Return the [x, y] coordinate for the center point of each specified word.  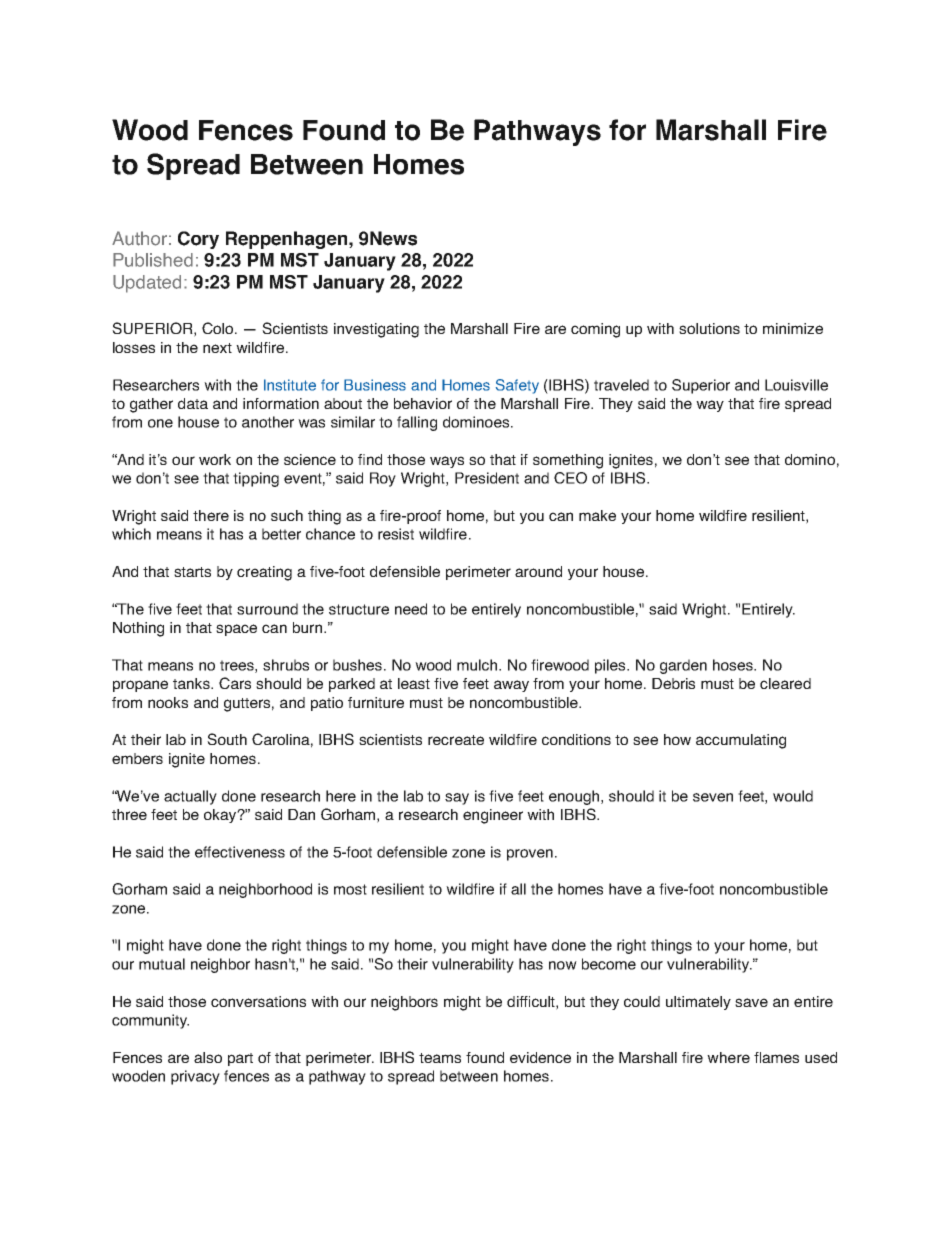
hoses [734, 665]
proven [530, 855]
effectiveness [240, 852]
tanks [193, 683]
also [208, 1057]
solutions [709, 328]
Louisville [796, 385]
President [487, 478]
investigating [376, 330]
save [751, 1002]
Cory [198, 240]
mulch [478, 665]
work [215, 459]
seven [713, 797]
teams [440, 1058]
